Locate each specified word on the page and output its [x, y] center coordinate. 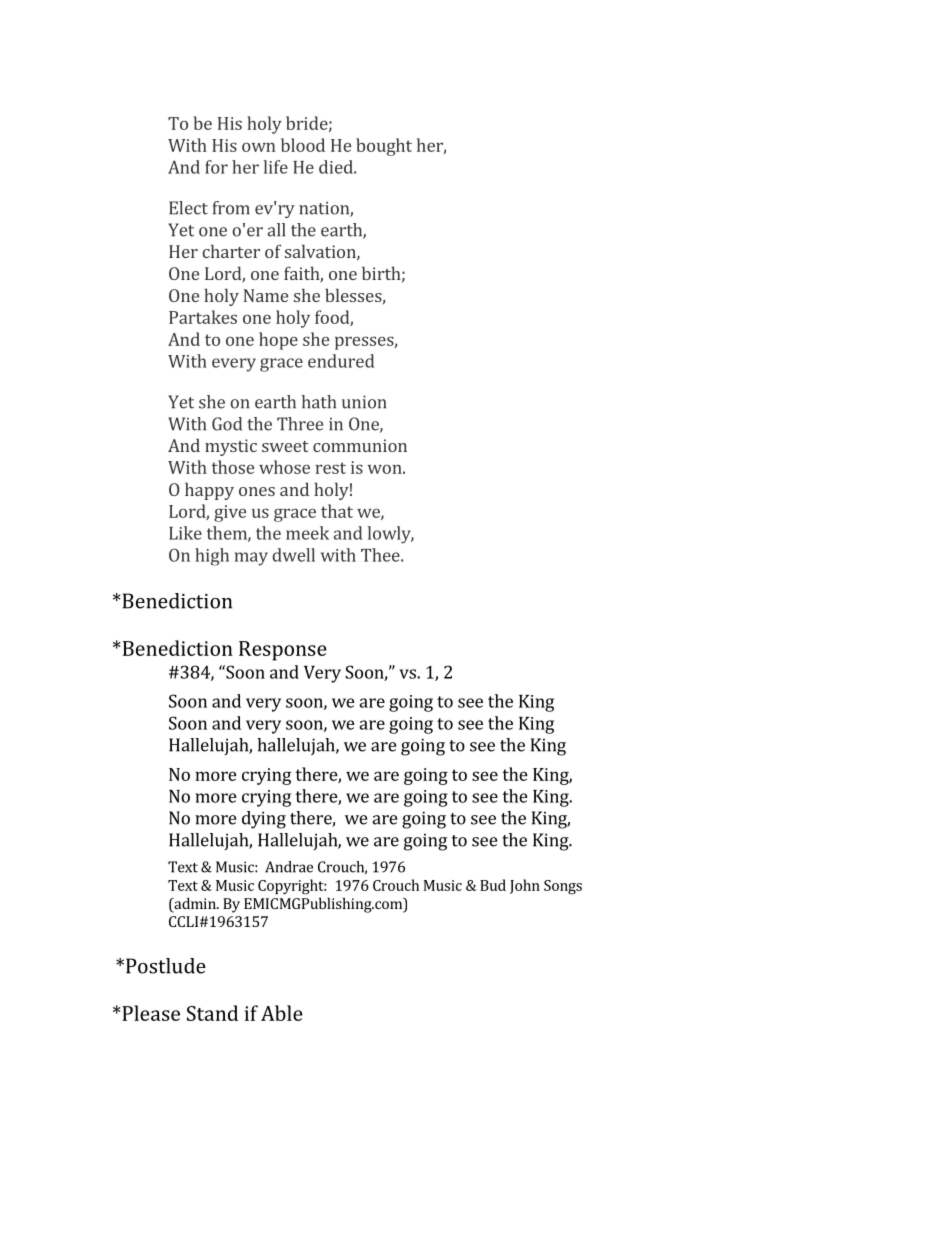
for [216, 167]
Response [283, 651]
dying [264, 820]
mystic [231, 447]
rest [331, 468]
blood [303, 145]
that [337, 511]
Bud [493, 885]
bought [384, 147]
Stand [212, 1013]
